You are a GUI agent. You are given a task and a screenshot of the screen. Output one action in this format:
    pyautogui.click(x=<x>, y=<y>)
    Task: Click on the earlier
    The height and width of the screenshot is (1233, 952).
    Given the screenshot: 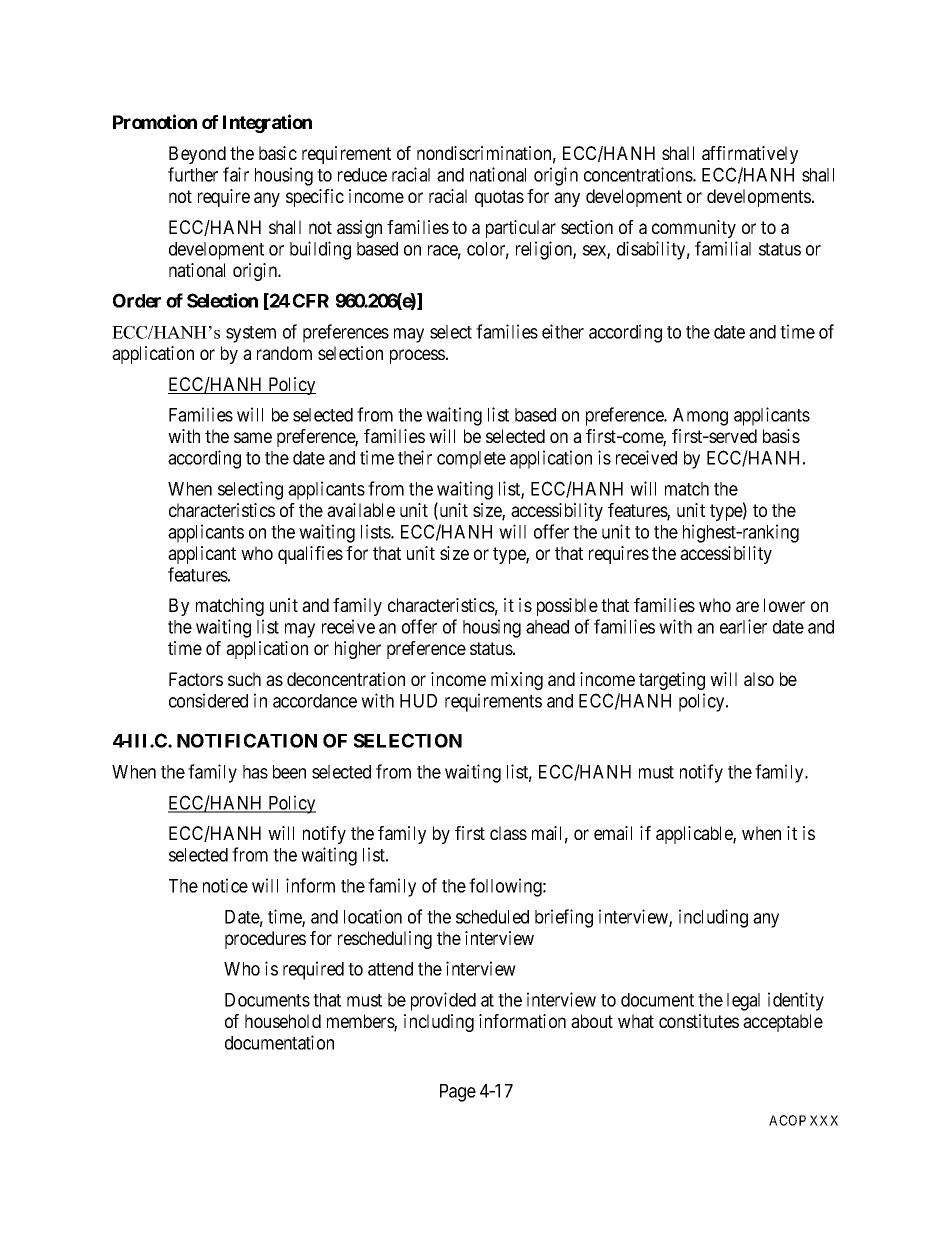 What is the action you would take?
    pyautogui.click(x=743, y=626)
